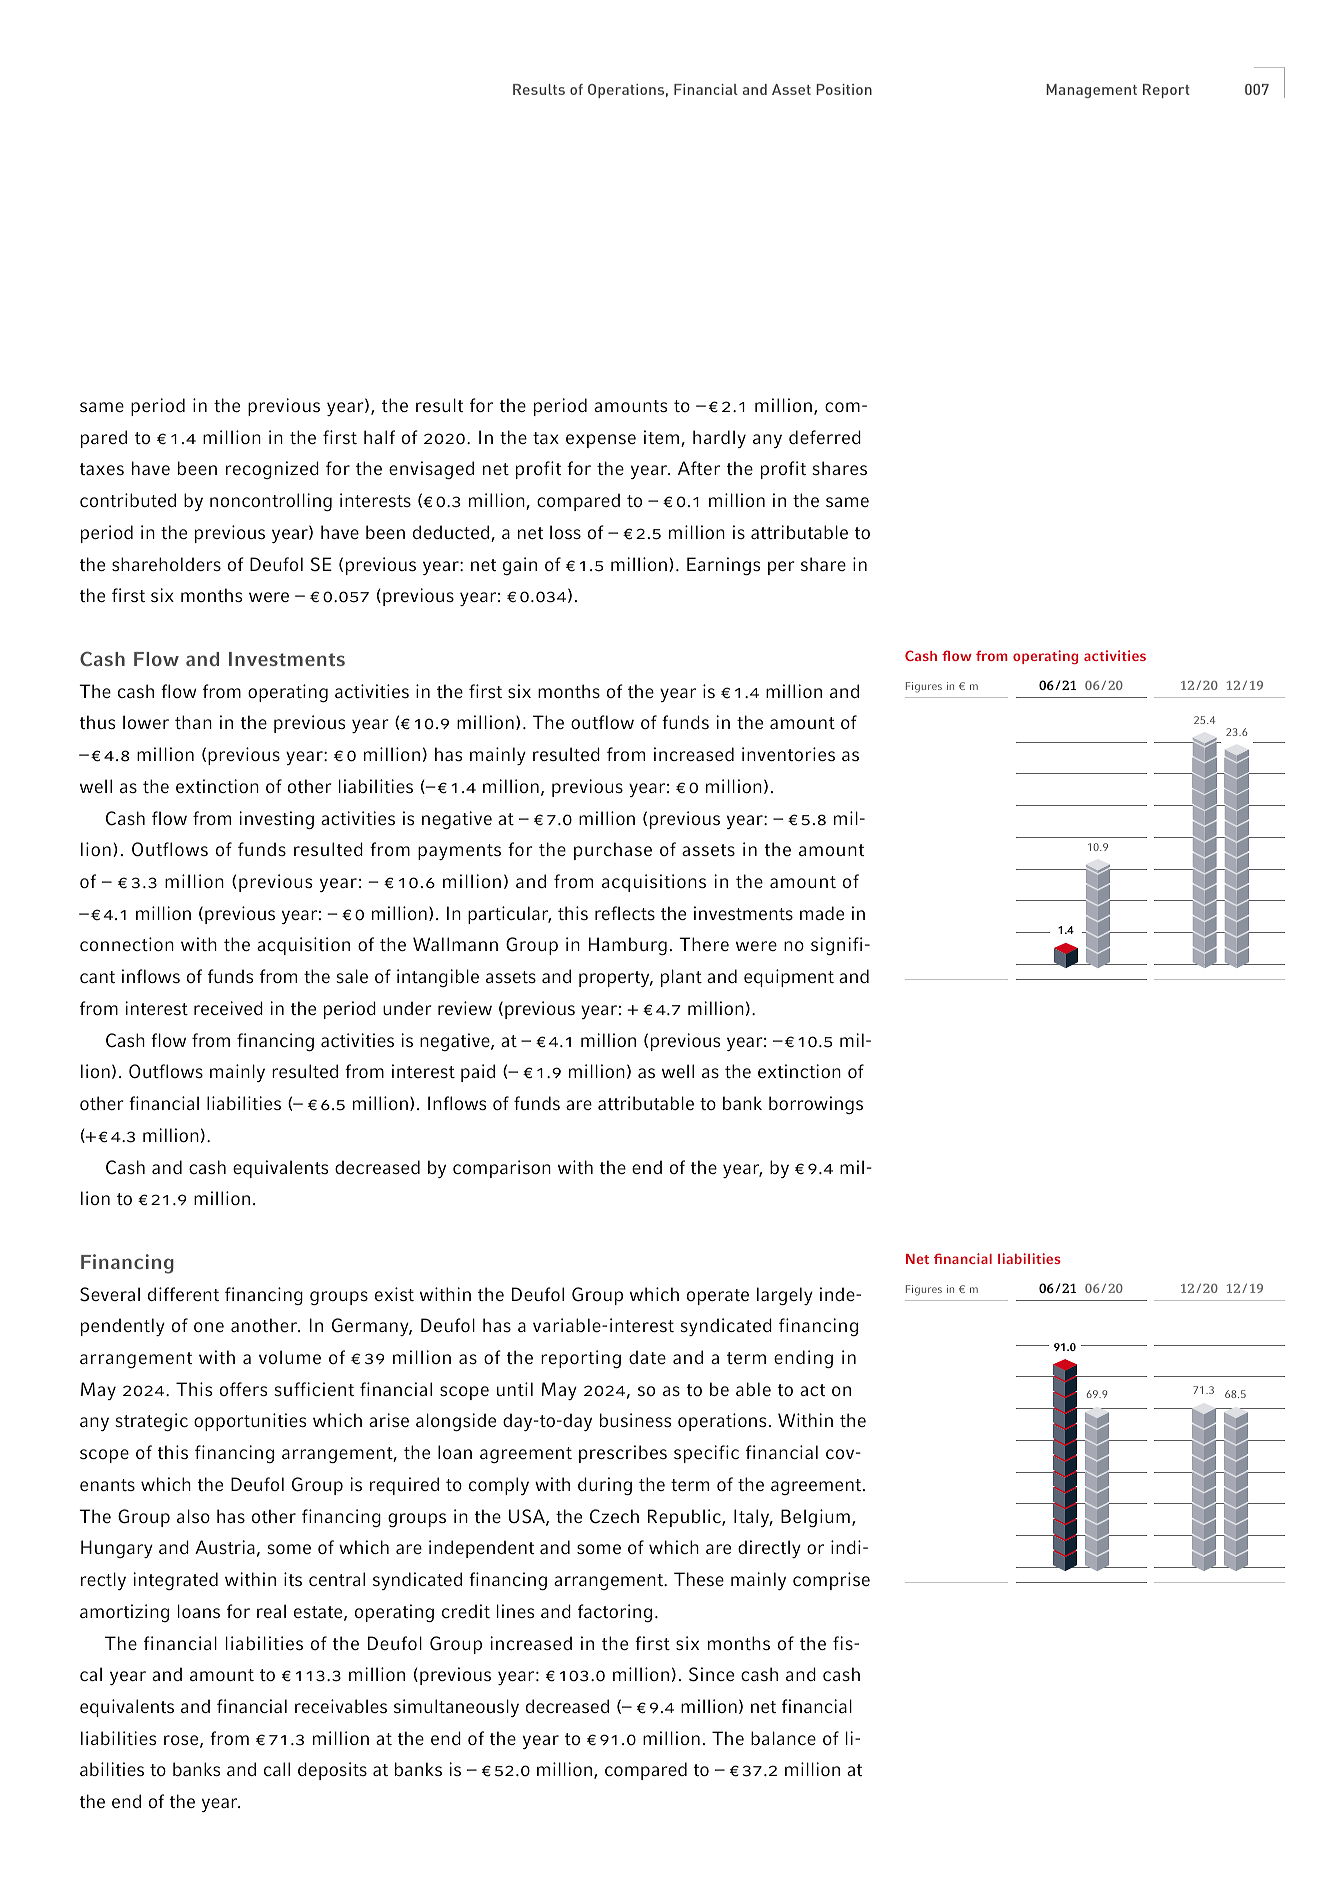 The image size is (1333, 1885). Describe the element at coordinates (844, 89) in the screenshot. I see `Position` at that location.
